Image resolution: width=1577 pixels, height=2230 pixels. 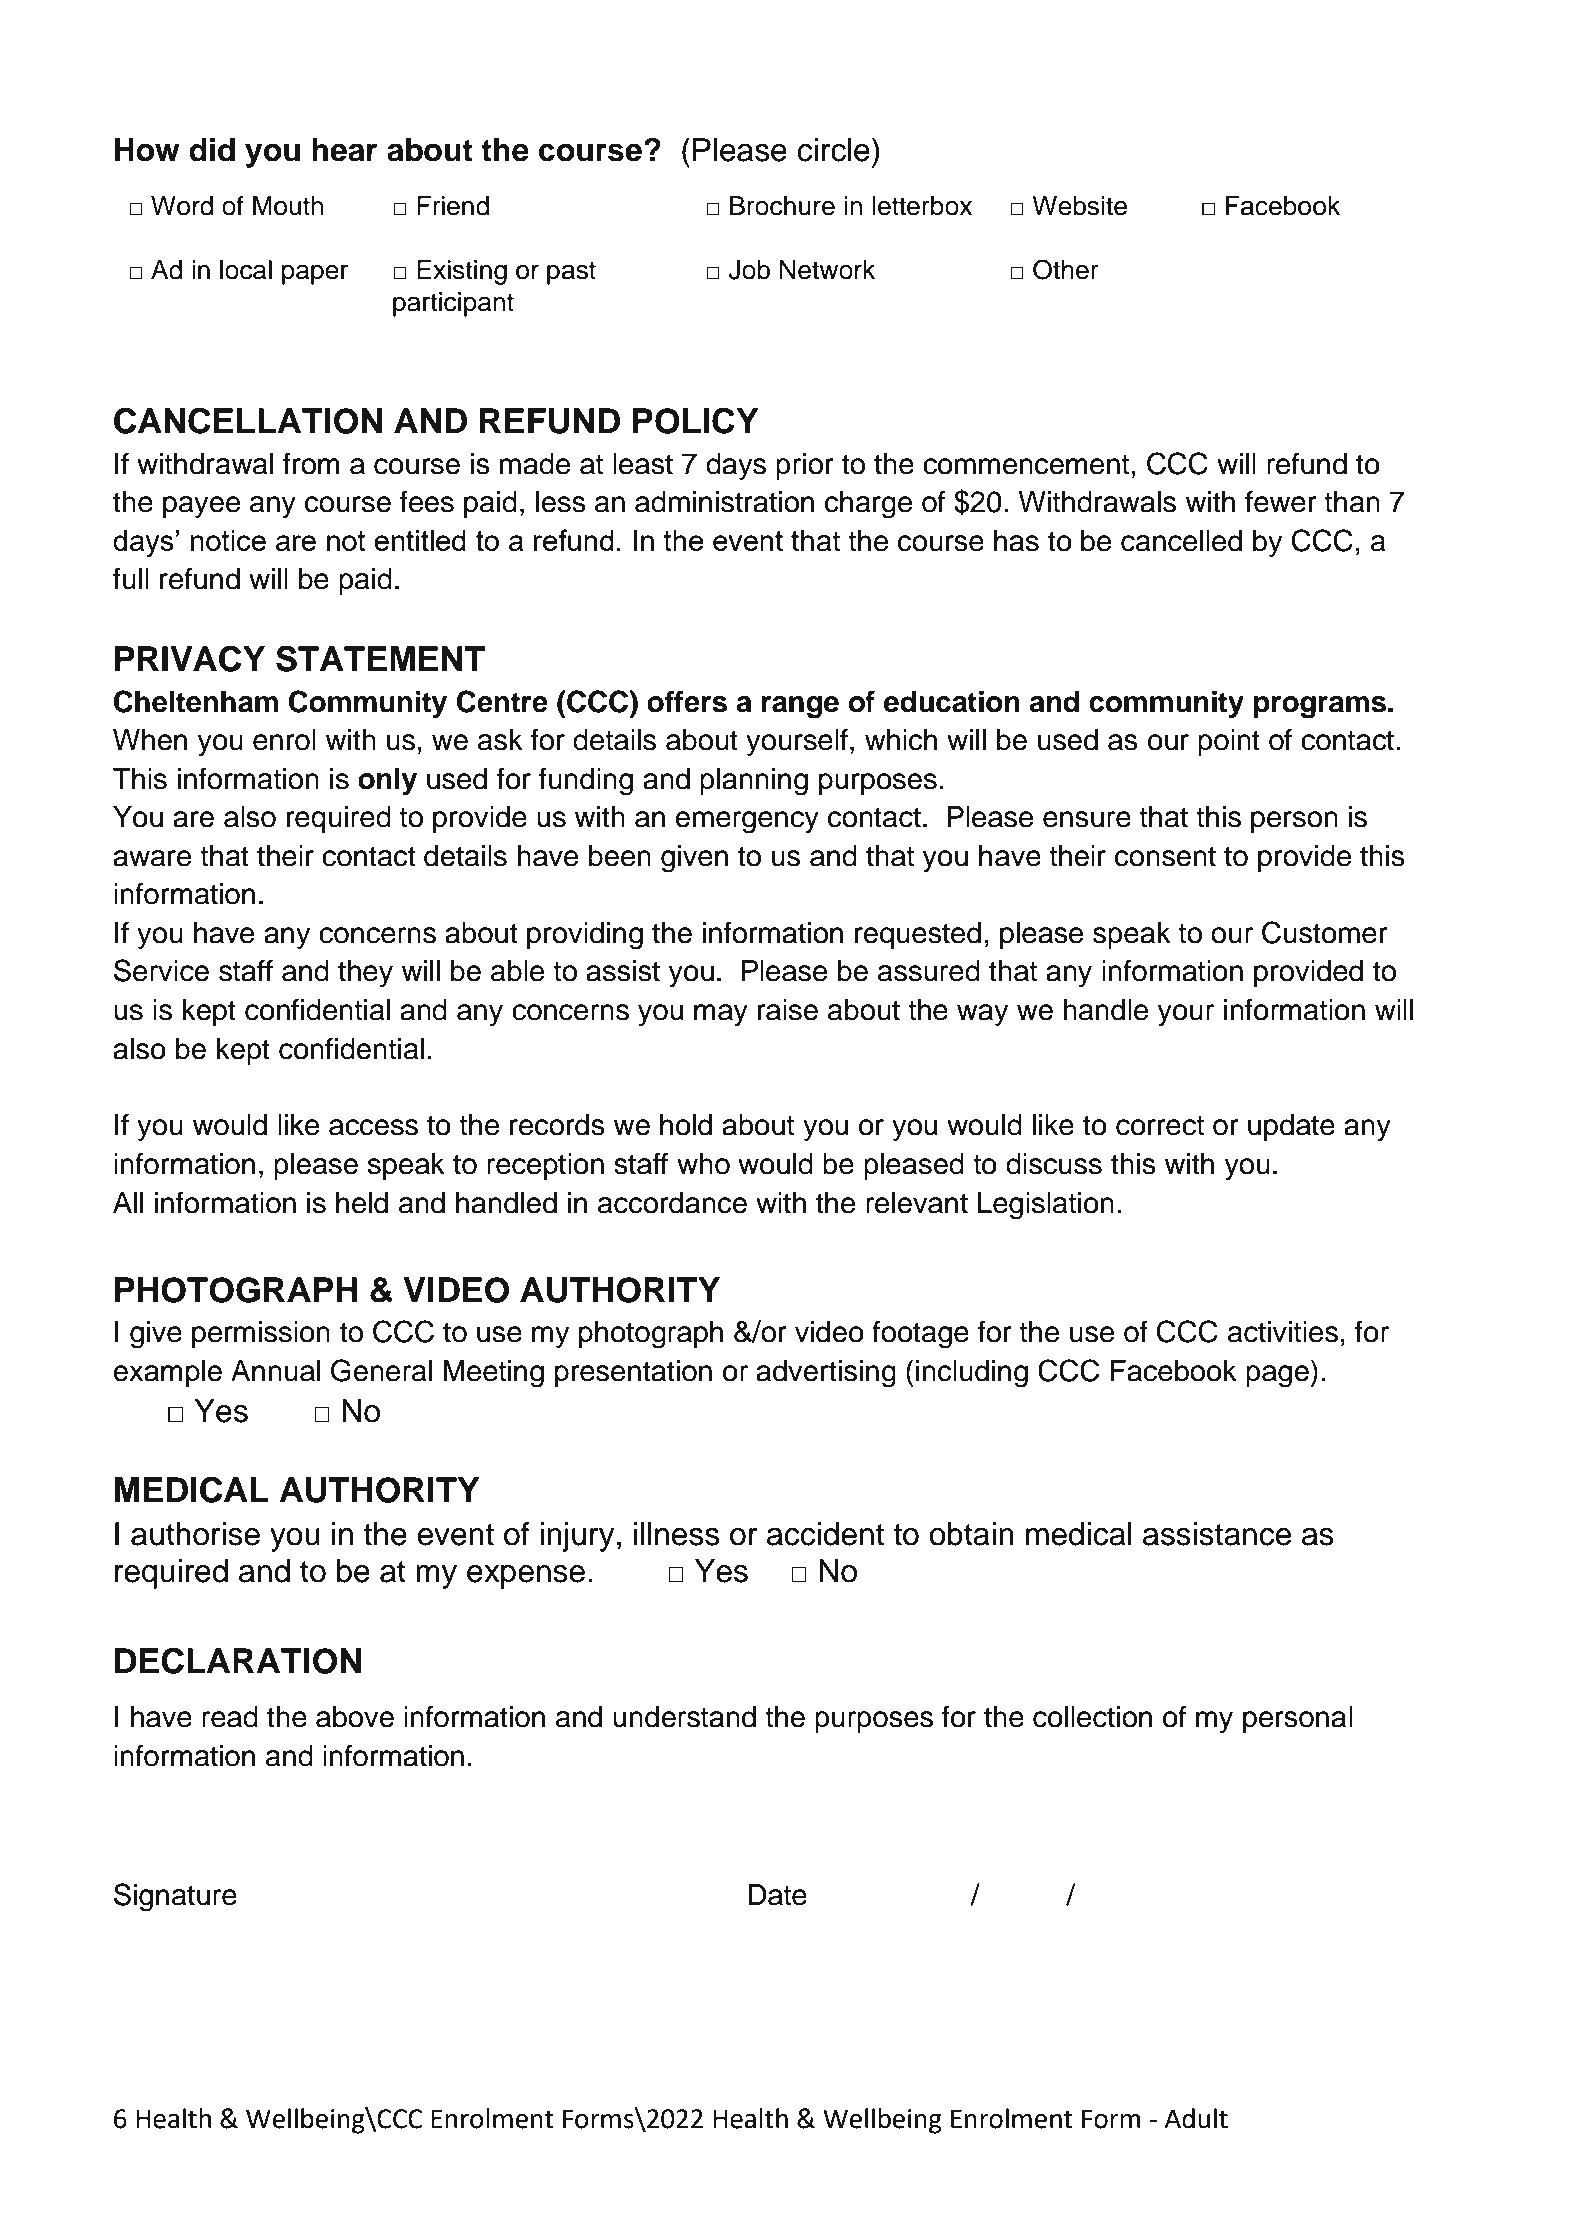 I want to click on access, so click(x=373, y=1127).
